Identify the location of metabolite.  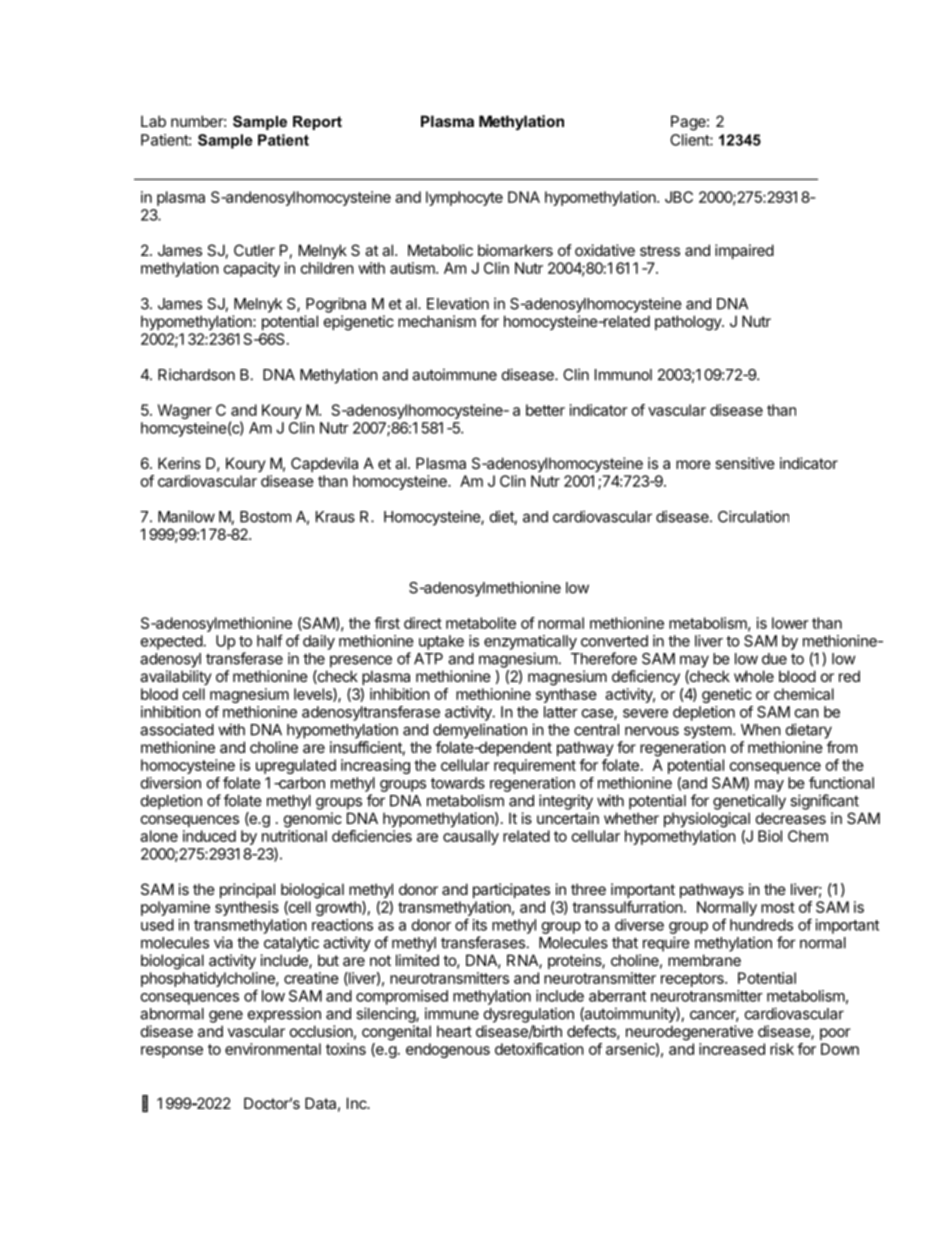
(481, 623).
